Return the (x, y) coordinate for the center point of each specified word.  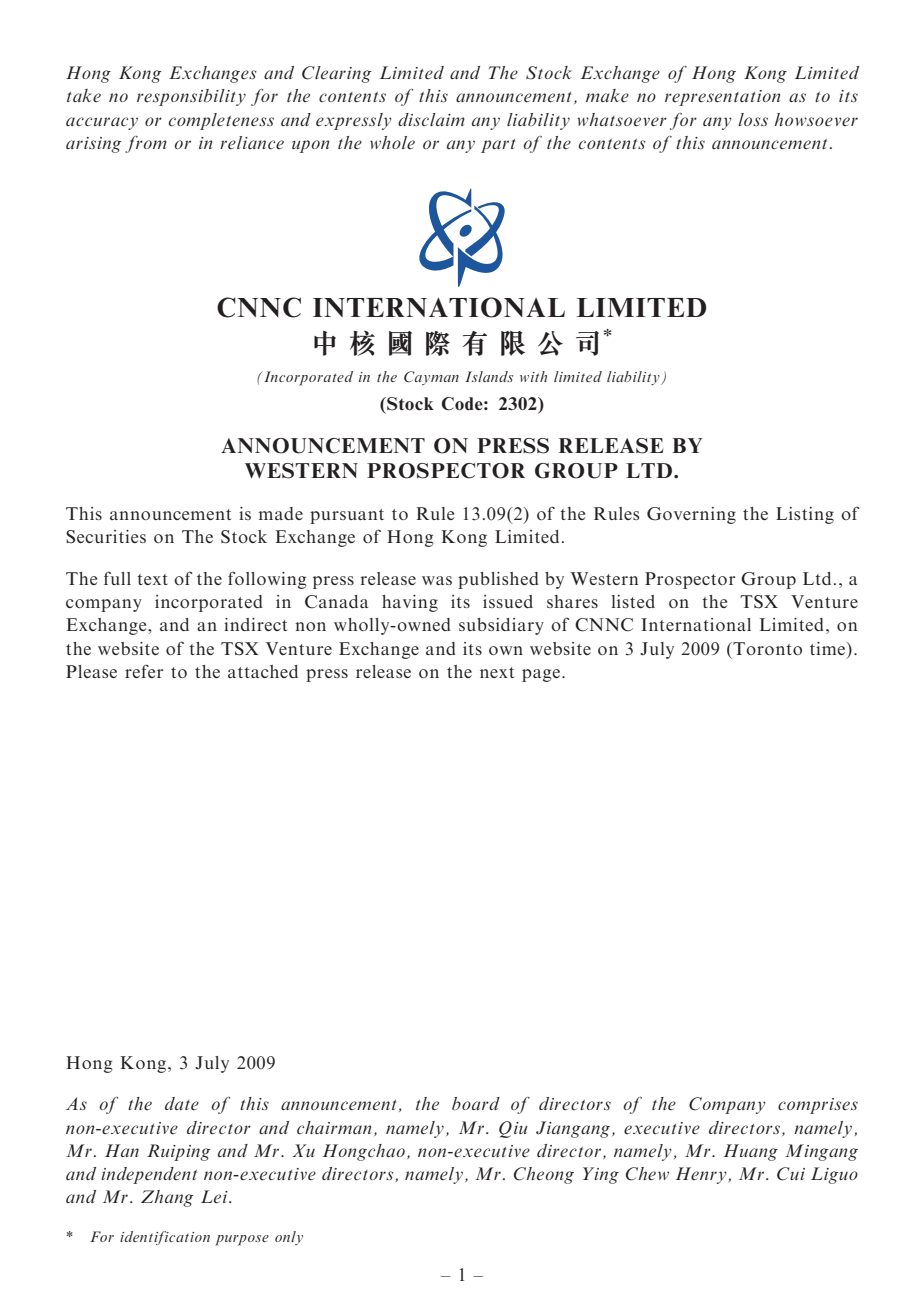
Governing (691, 515)
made (281, 513)
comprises (818, 1106)
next (497, 672)
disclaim (431, 119)
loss (753, 119)
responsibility (191, 97)
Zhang (167, 1198)
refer (144, 671)
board (476, 1103)
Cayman (431, 378)
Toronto (766, 648)
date (182, 1104)
